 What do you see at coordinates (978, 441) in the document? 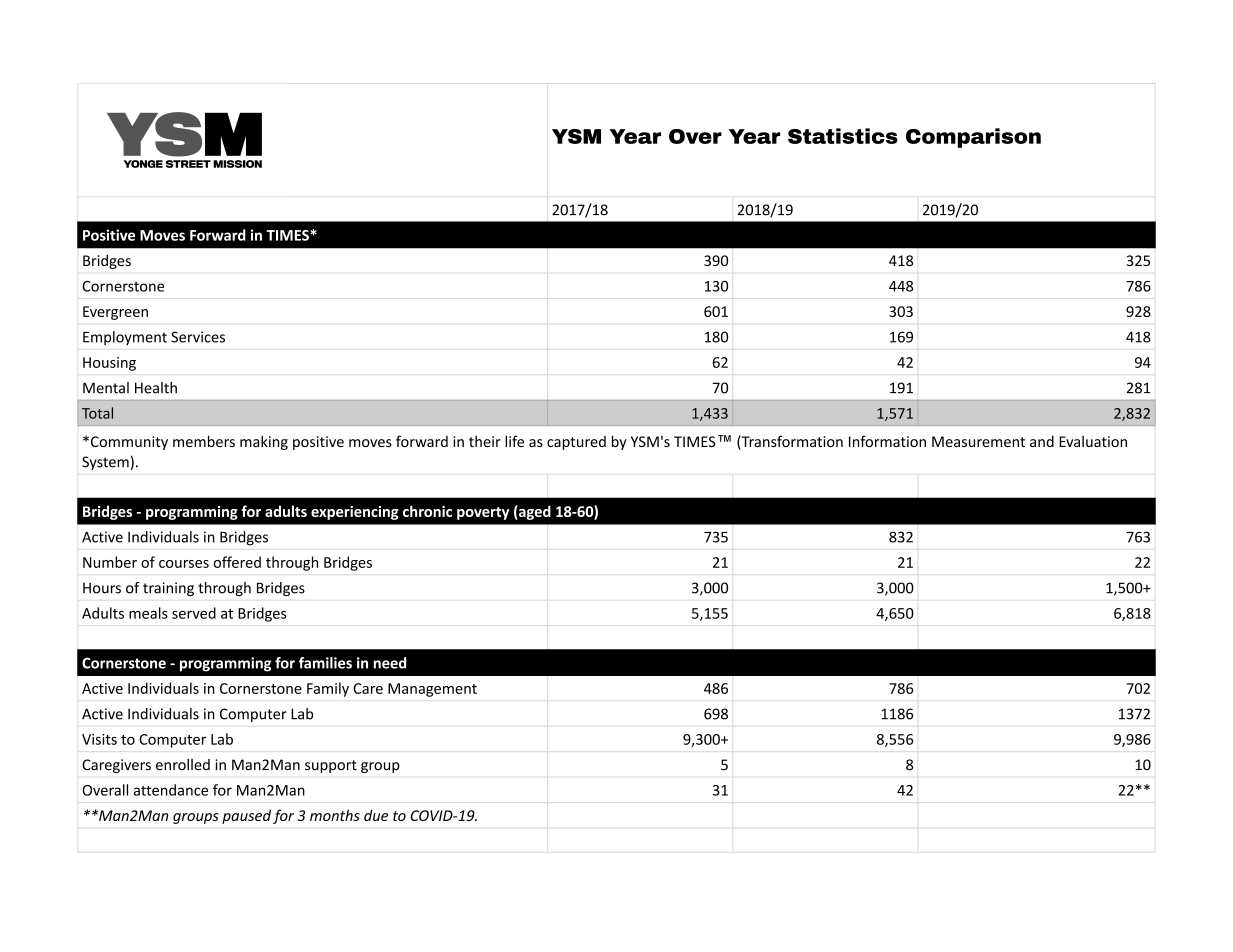
I see `Measurement` at bounding box center [978, 441].
